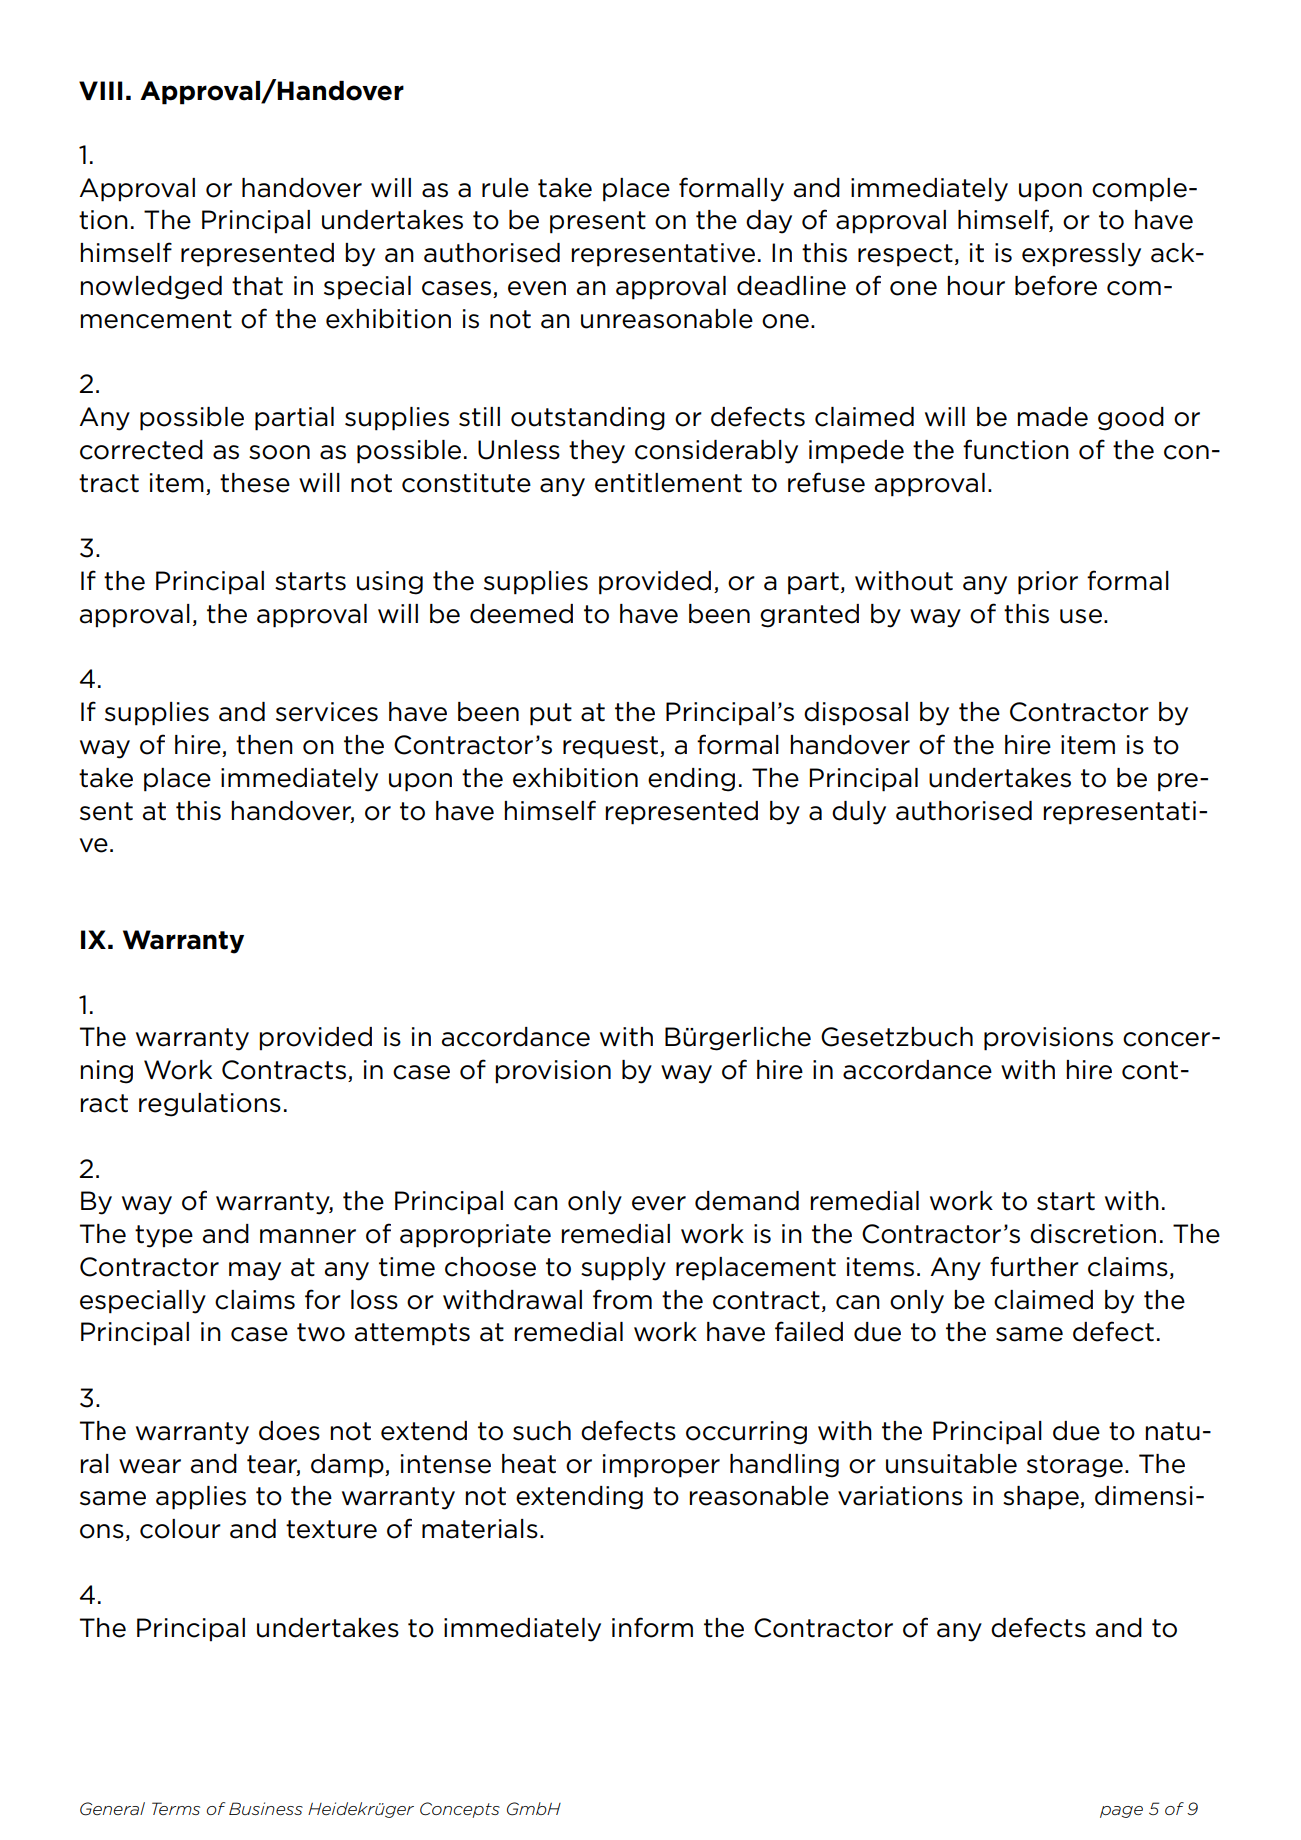  I want to click on Business, so click(266, 1808).
